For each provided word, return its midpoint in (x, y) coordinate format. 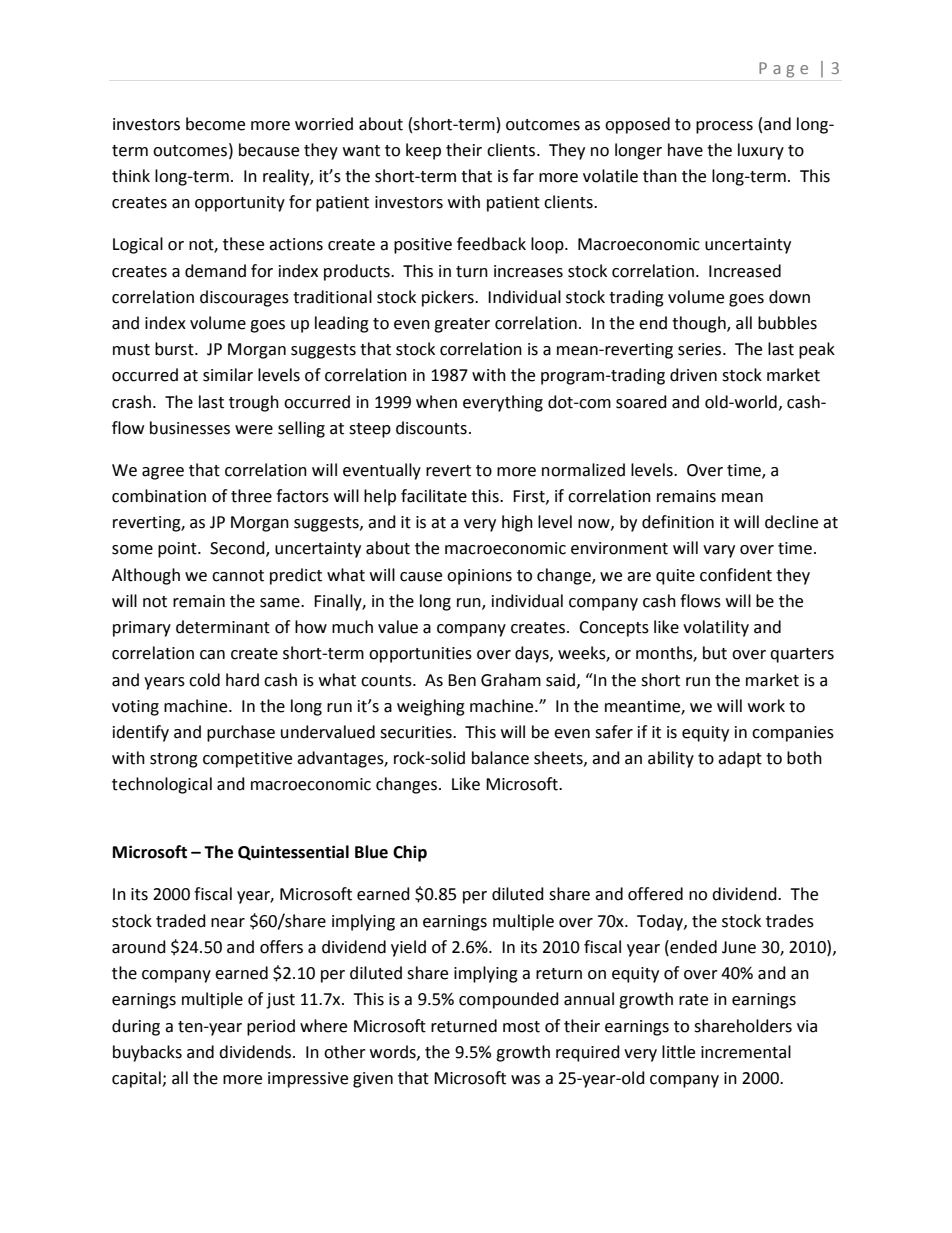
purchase (241, 733)
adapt (740, 759)
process (724, 127)
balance (500, 758)
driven (693, 375)
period (271, 1027)
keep (423, 151)
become (215, 124)
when (436, 402)
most (521, 1027)
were (254, 430)
